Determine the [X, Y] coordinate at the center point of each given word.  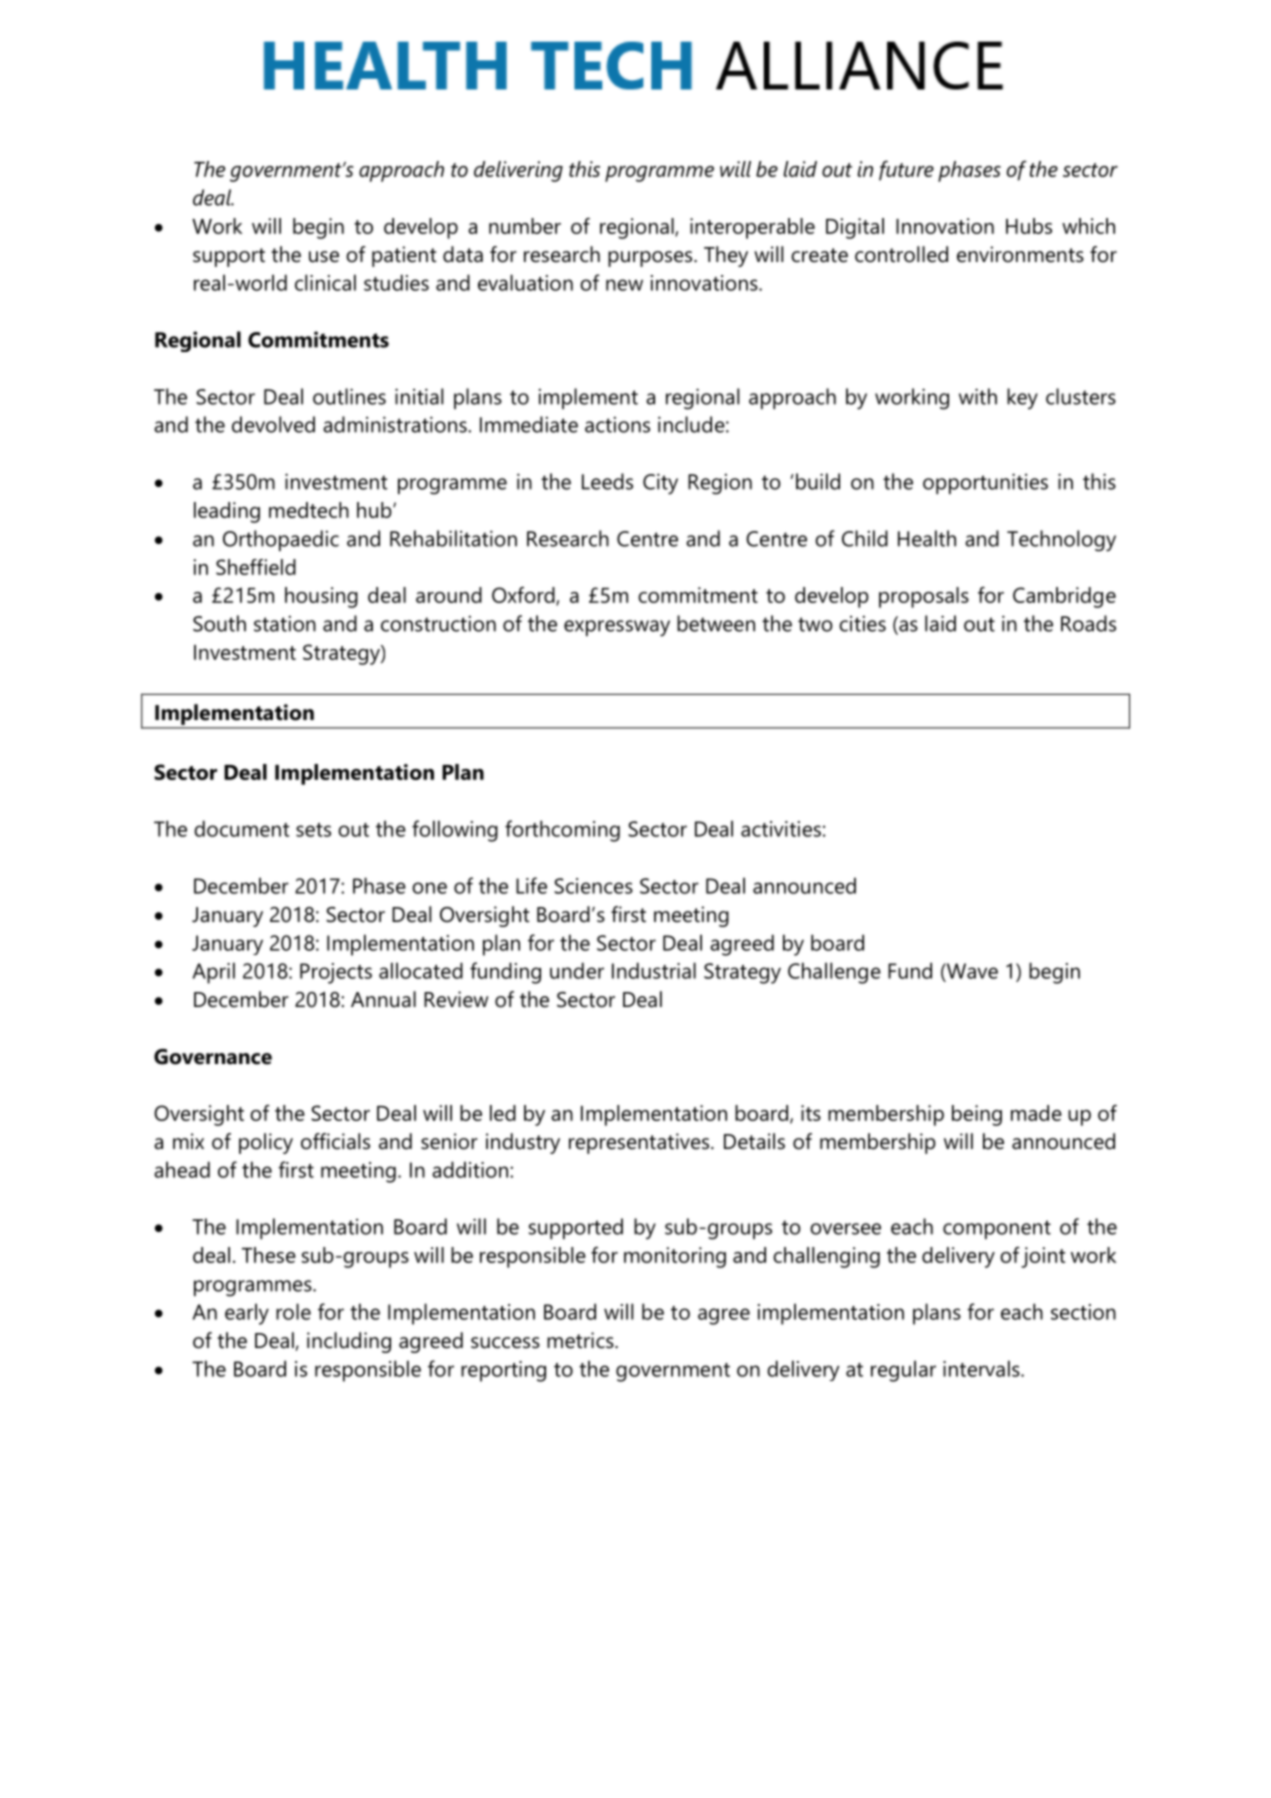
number [525, 226]
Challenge [834, 973]
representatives [640, 1143]
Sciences [593, 886]
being [977, 1115]
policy [266, 1143]
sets [313, 830]
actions [617, 425]
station [285, 624]
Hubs [1029, 226]
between [716, 623]
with [978, 396]
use [324, 257]
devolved [273, 424]
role [293, 1311]
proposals [924, 597]
